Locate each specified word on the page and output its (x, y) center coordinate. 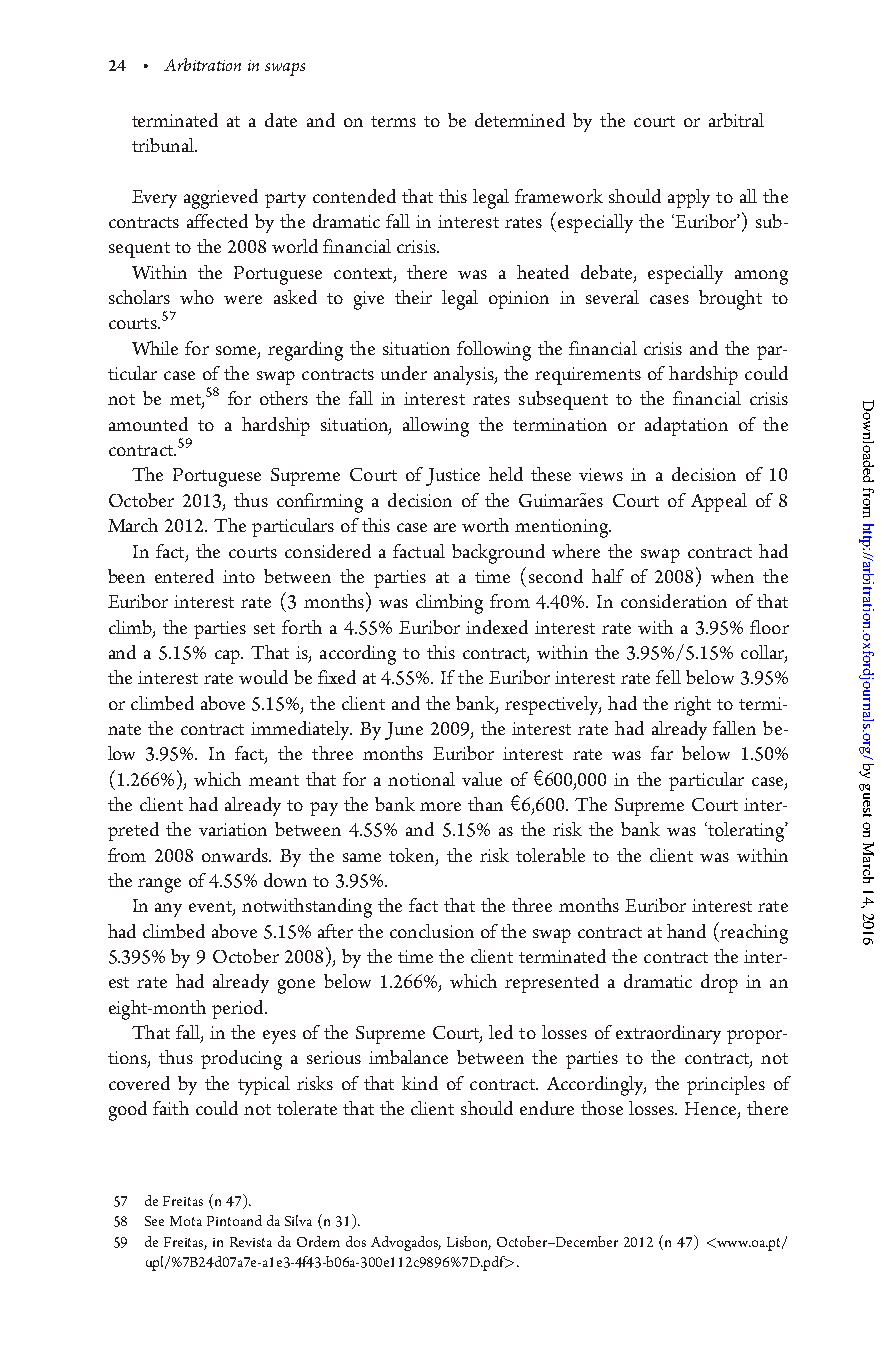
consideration (674, 601)
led (501, 1032)
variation (233, 829)
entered (184, 576)
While (155, 348)
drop (719, 983)
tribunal (164, 145)
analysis (465, 375)
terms (393, 121)
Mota (186, 1221)
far (662, 753)
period (239, 1009)
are (445, 527)
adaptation (686, 426)
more (440, 806)
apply (689, 198)
